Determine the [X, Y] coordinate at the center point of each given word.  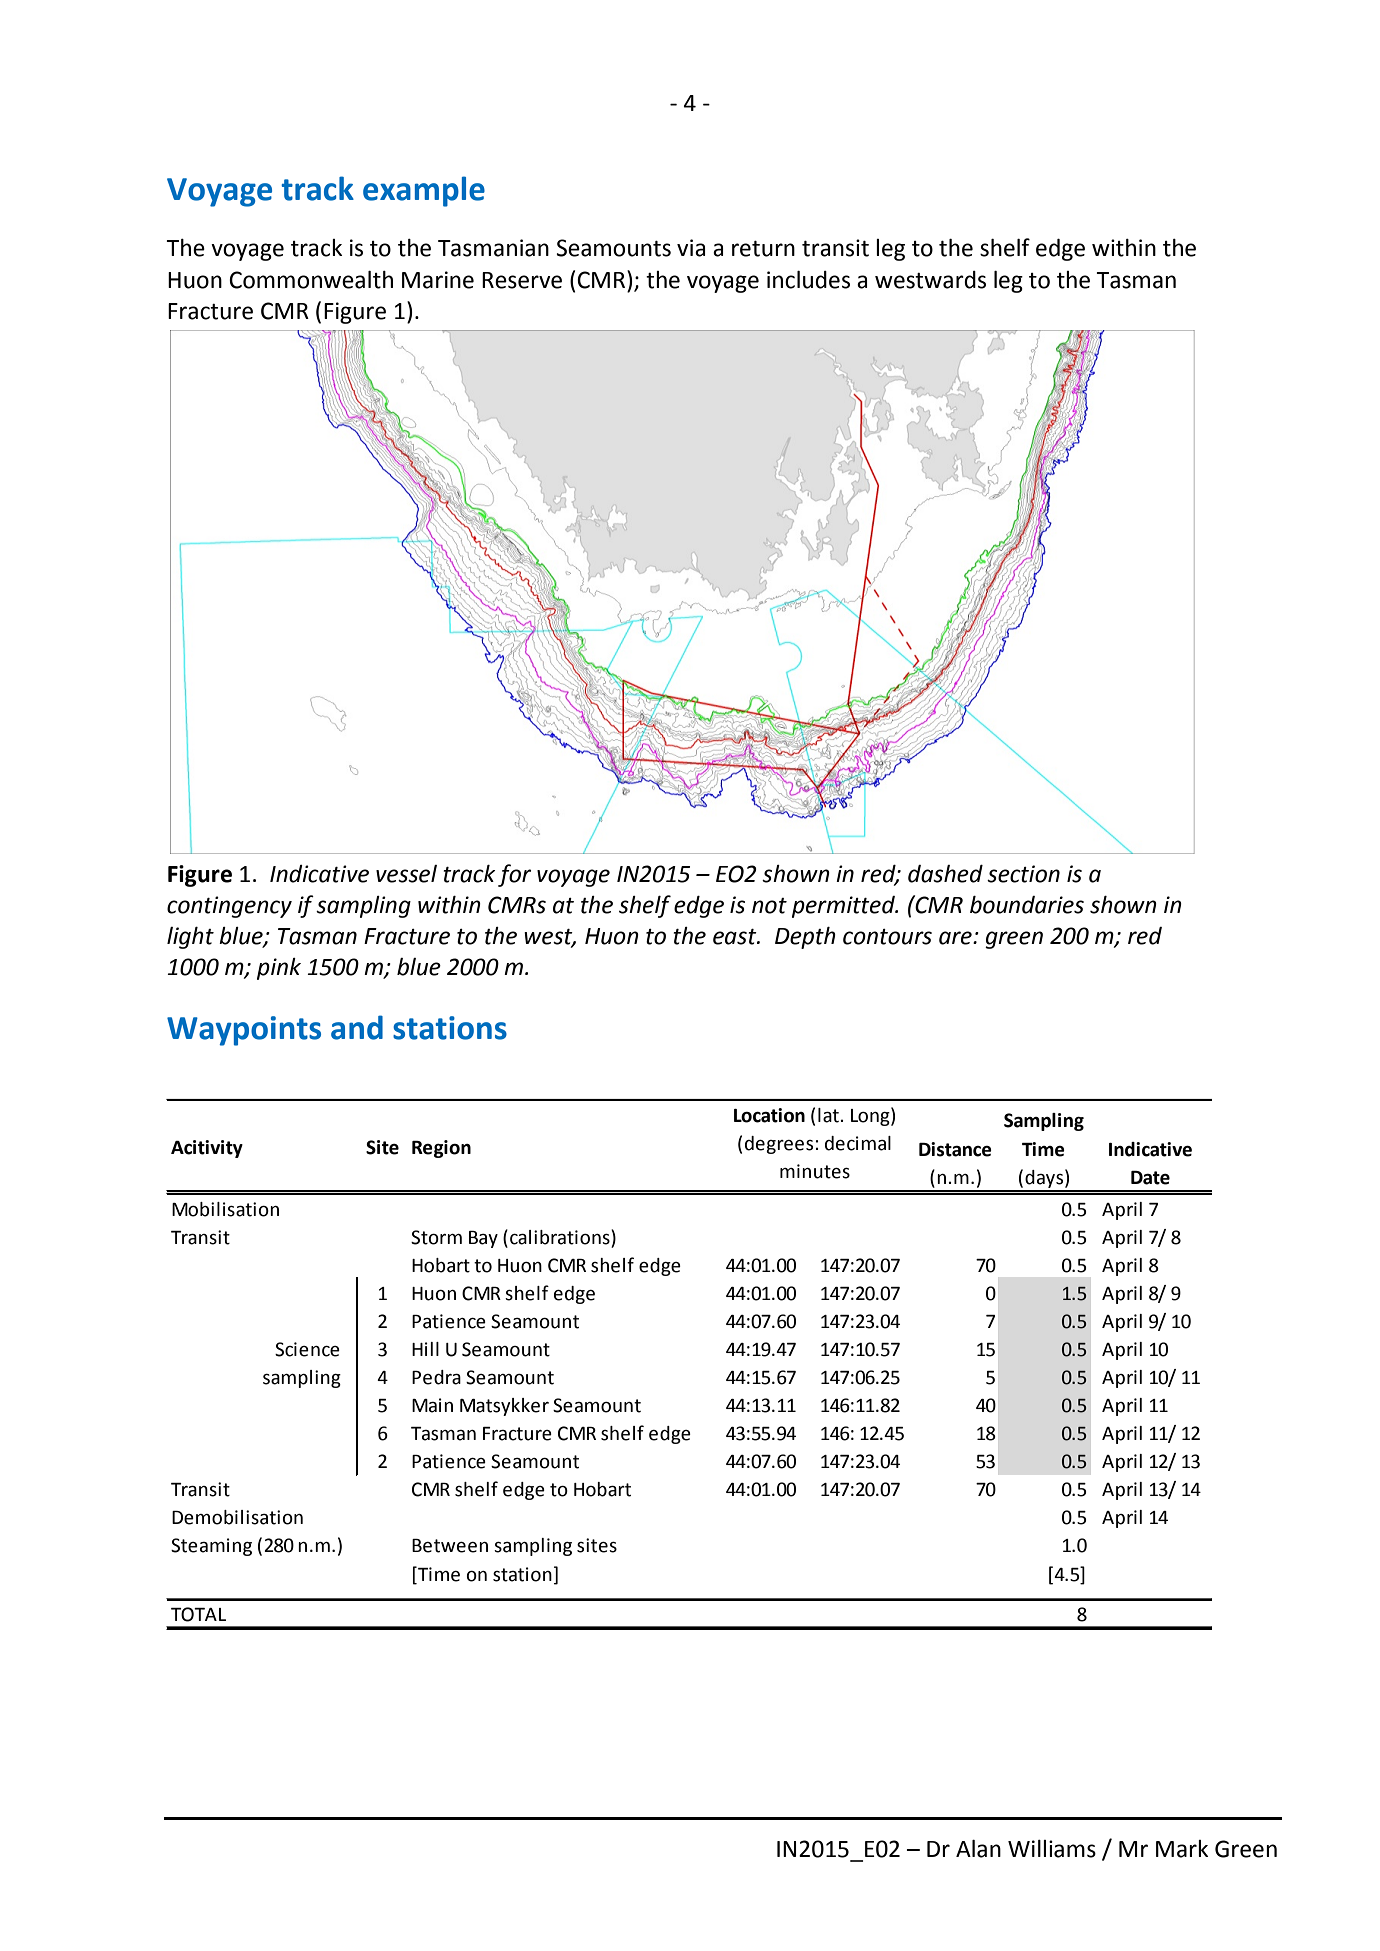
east [736, 937]
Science [307, 1349]
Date [1150, 1178]
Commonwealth [311, 280]
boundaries [1027, 905]
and [357, 1027]
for [514, 875]
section [1023, 874]
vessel [406, 874]
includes [808, 280]
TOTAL [198, 1614]
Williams [1052, 1849]
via [691, 248]
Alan [978, 1849]
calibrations [561, 1238]
